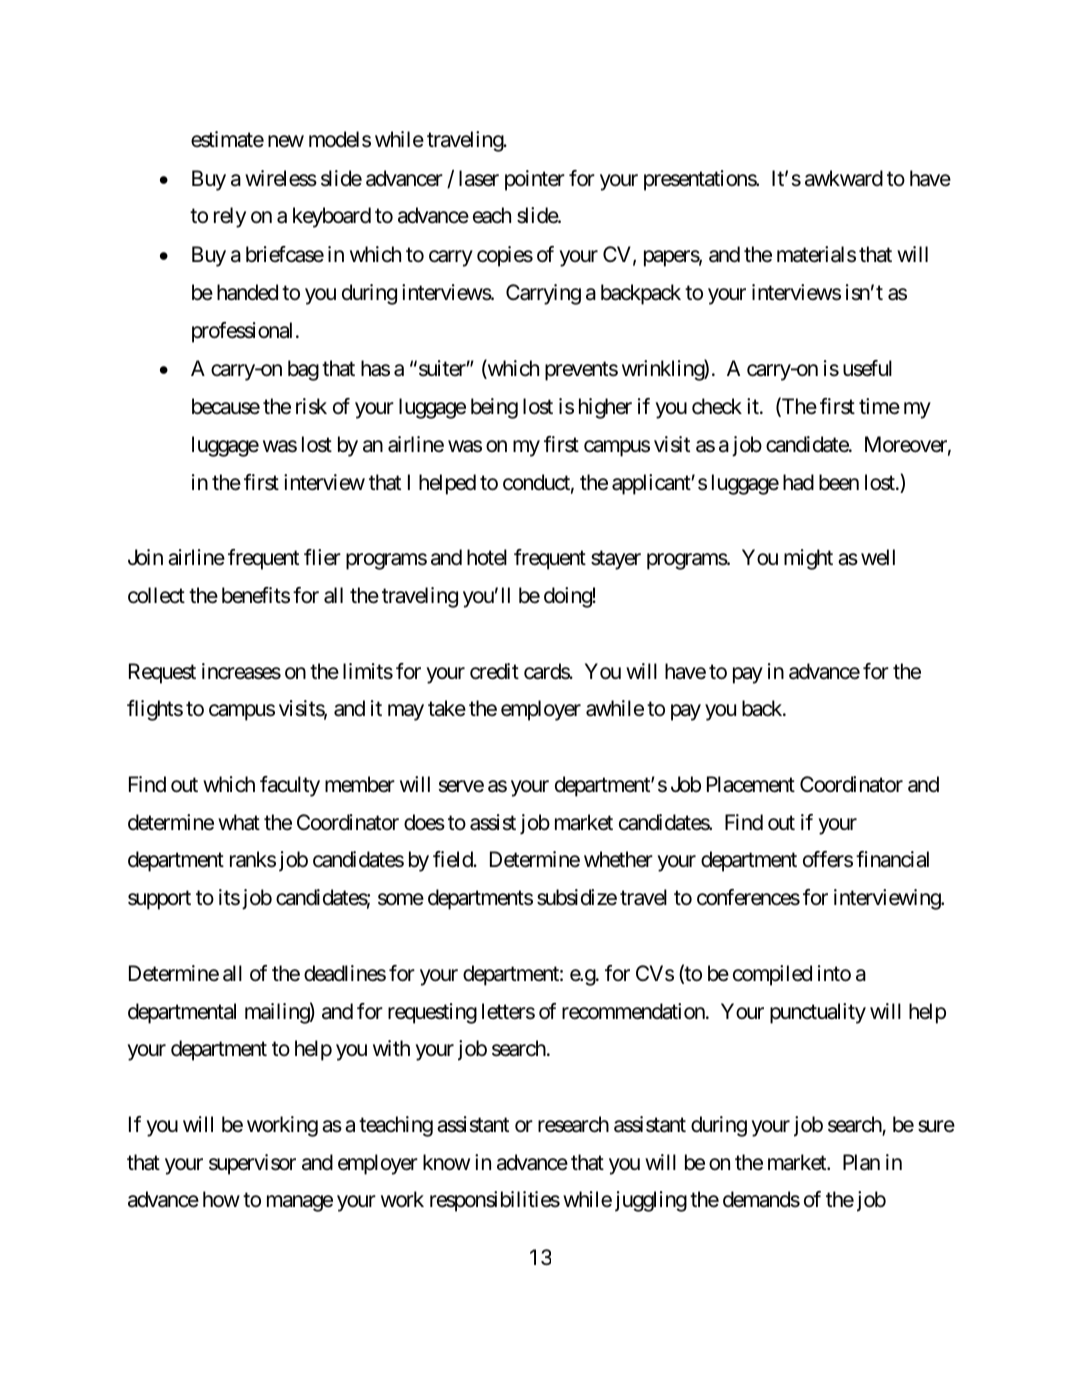 Image resolution: width=1080 pixels, height=1398 pixels. What do you see at coordinates (252, 1164) in the document?
I see `supervisor` at bounding box center [252, 1164].
